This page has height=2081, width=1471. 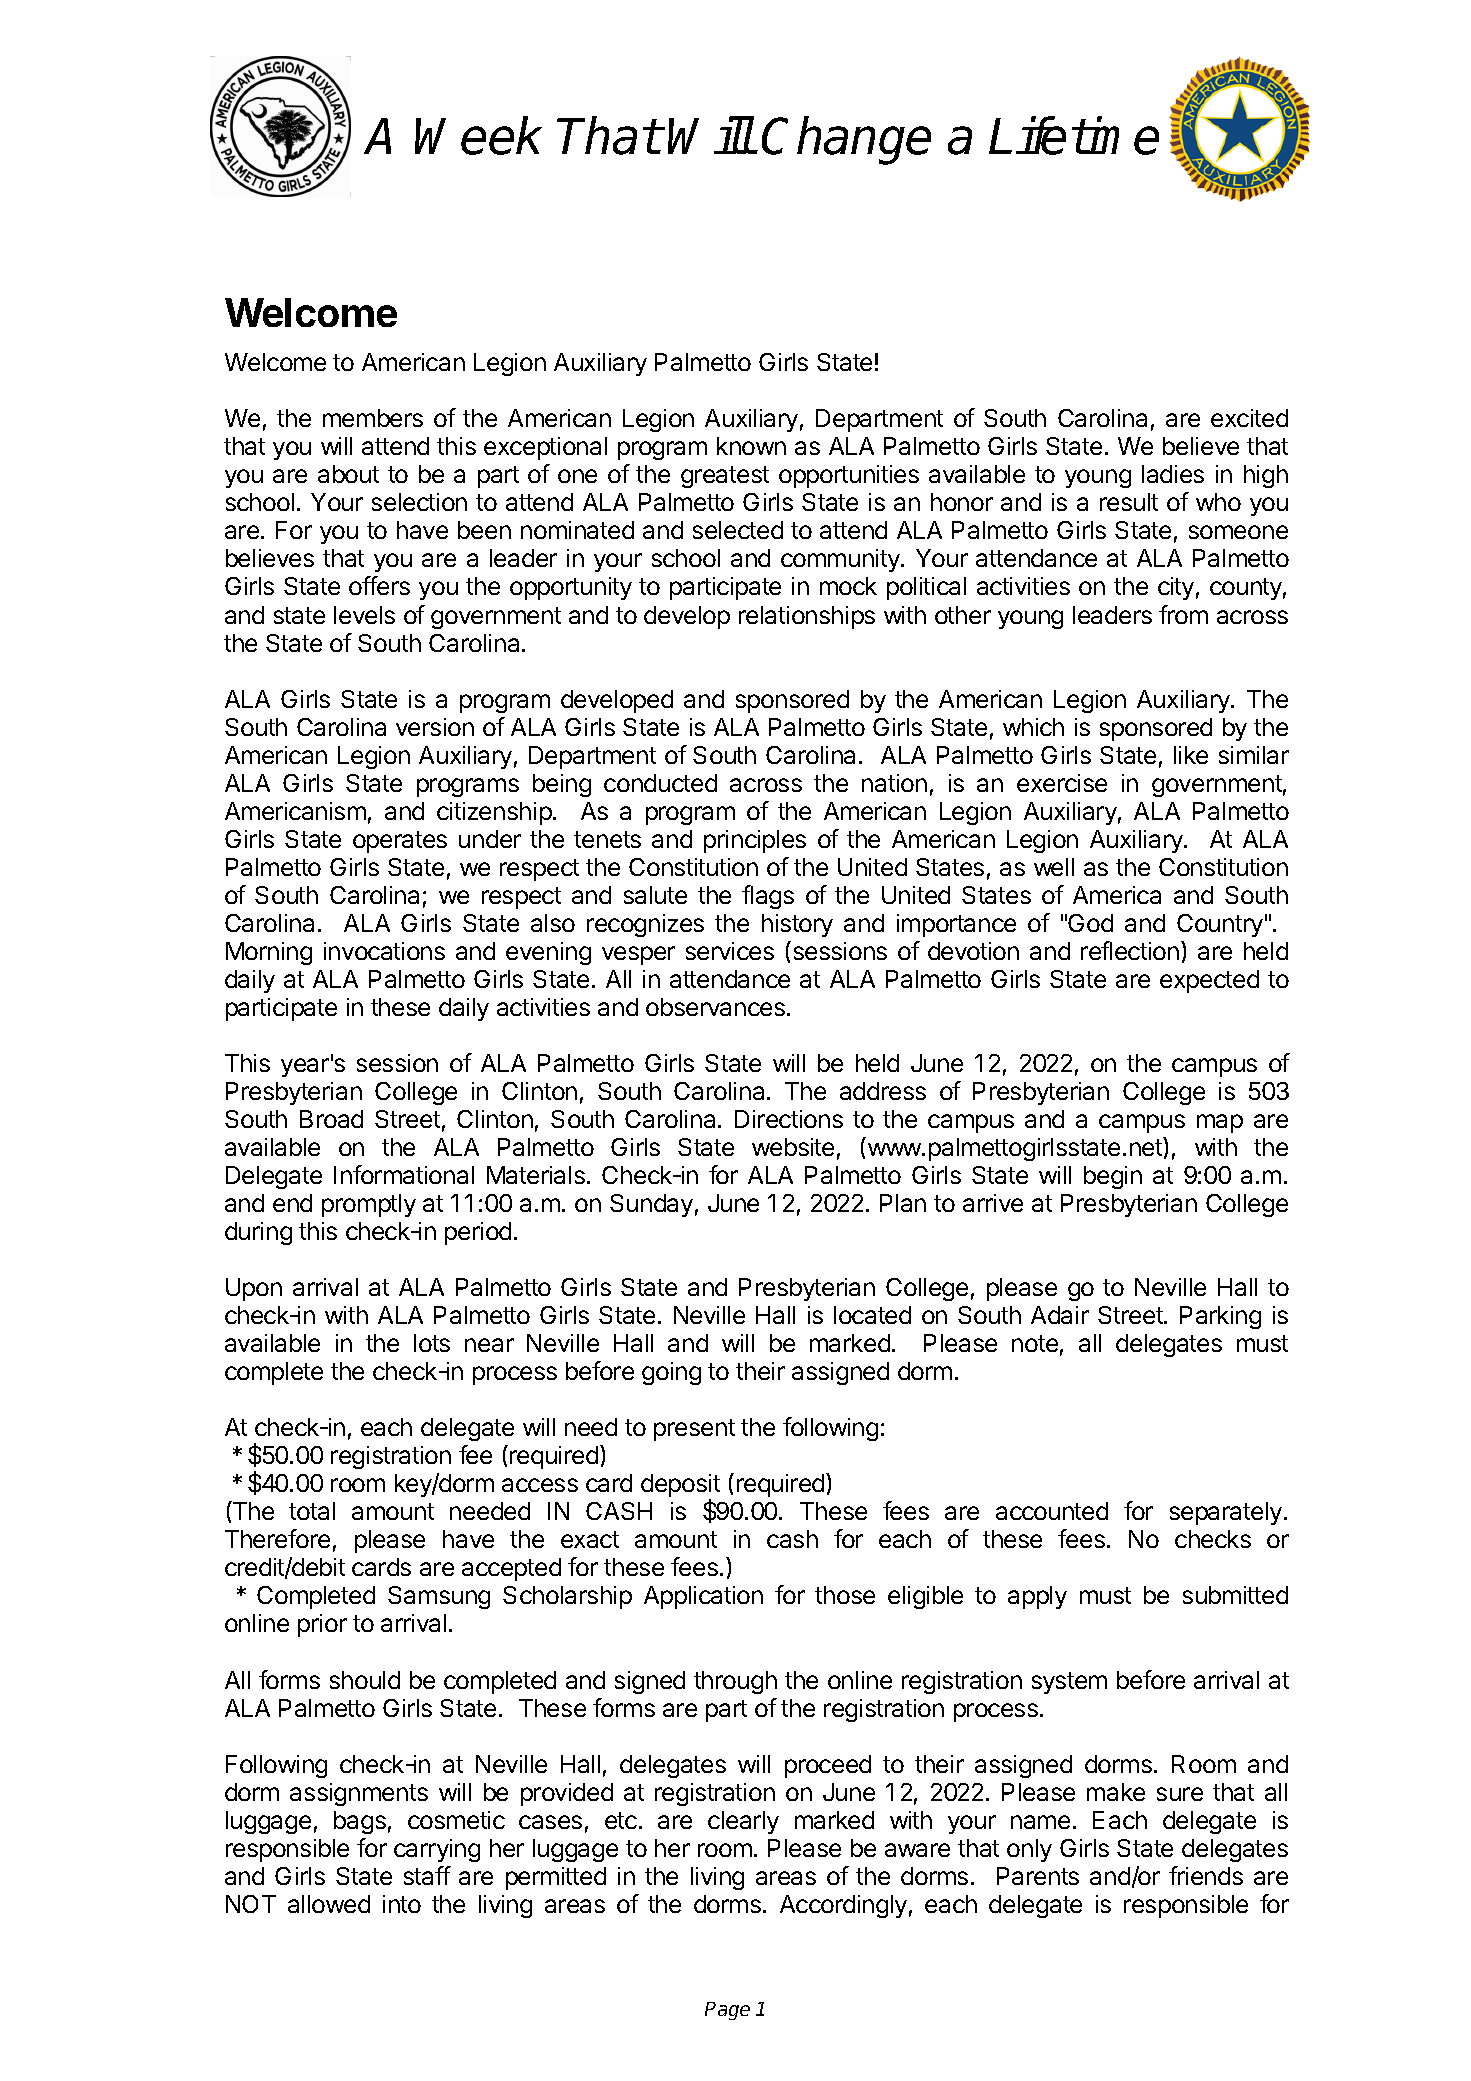 What do you see at coordinates (331, 1119) in the page?
I see `Broad` at bounding box center [331, 1119].
